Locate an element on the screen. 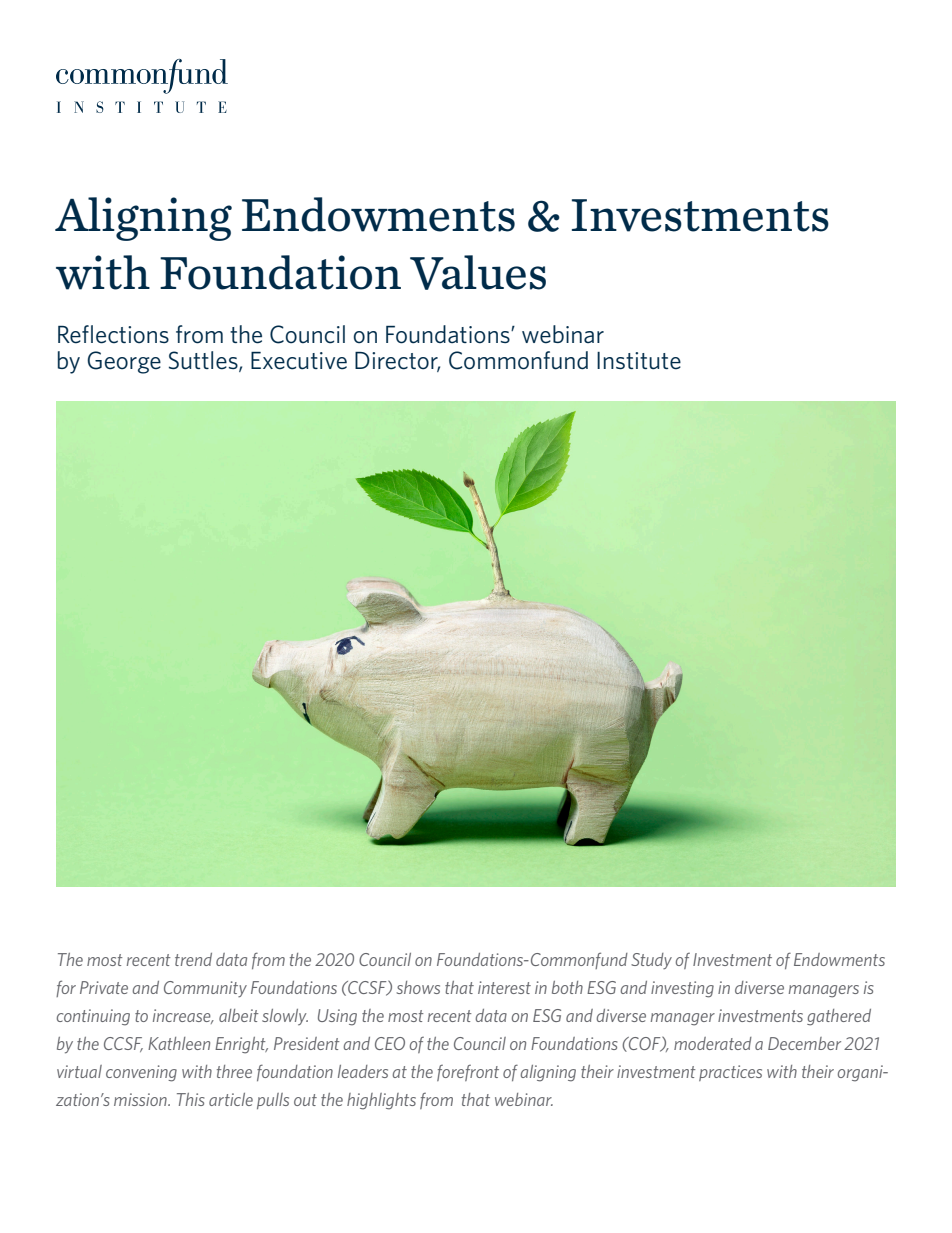 This screenshot has height=1233, width=952. Study is located at coordinates (651, 961).
